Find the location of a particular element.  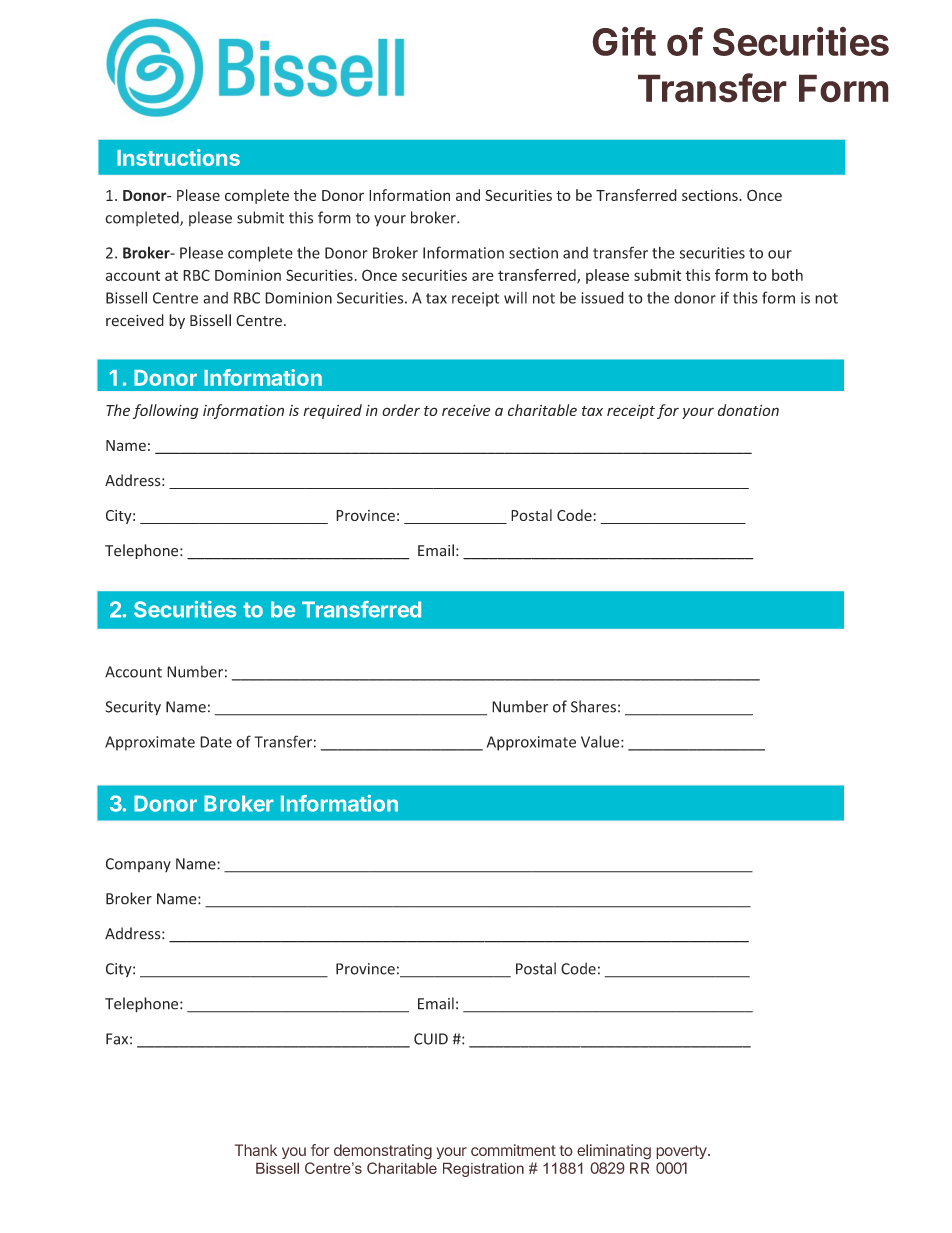

donation is located at coordinates (748, 410).
